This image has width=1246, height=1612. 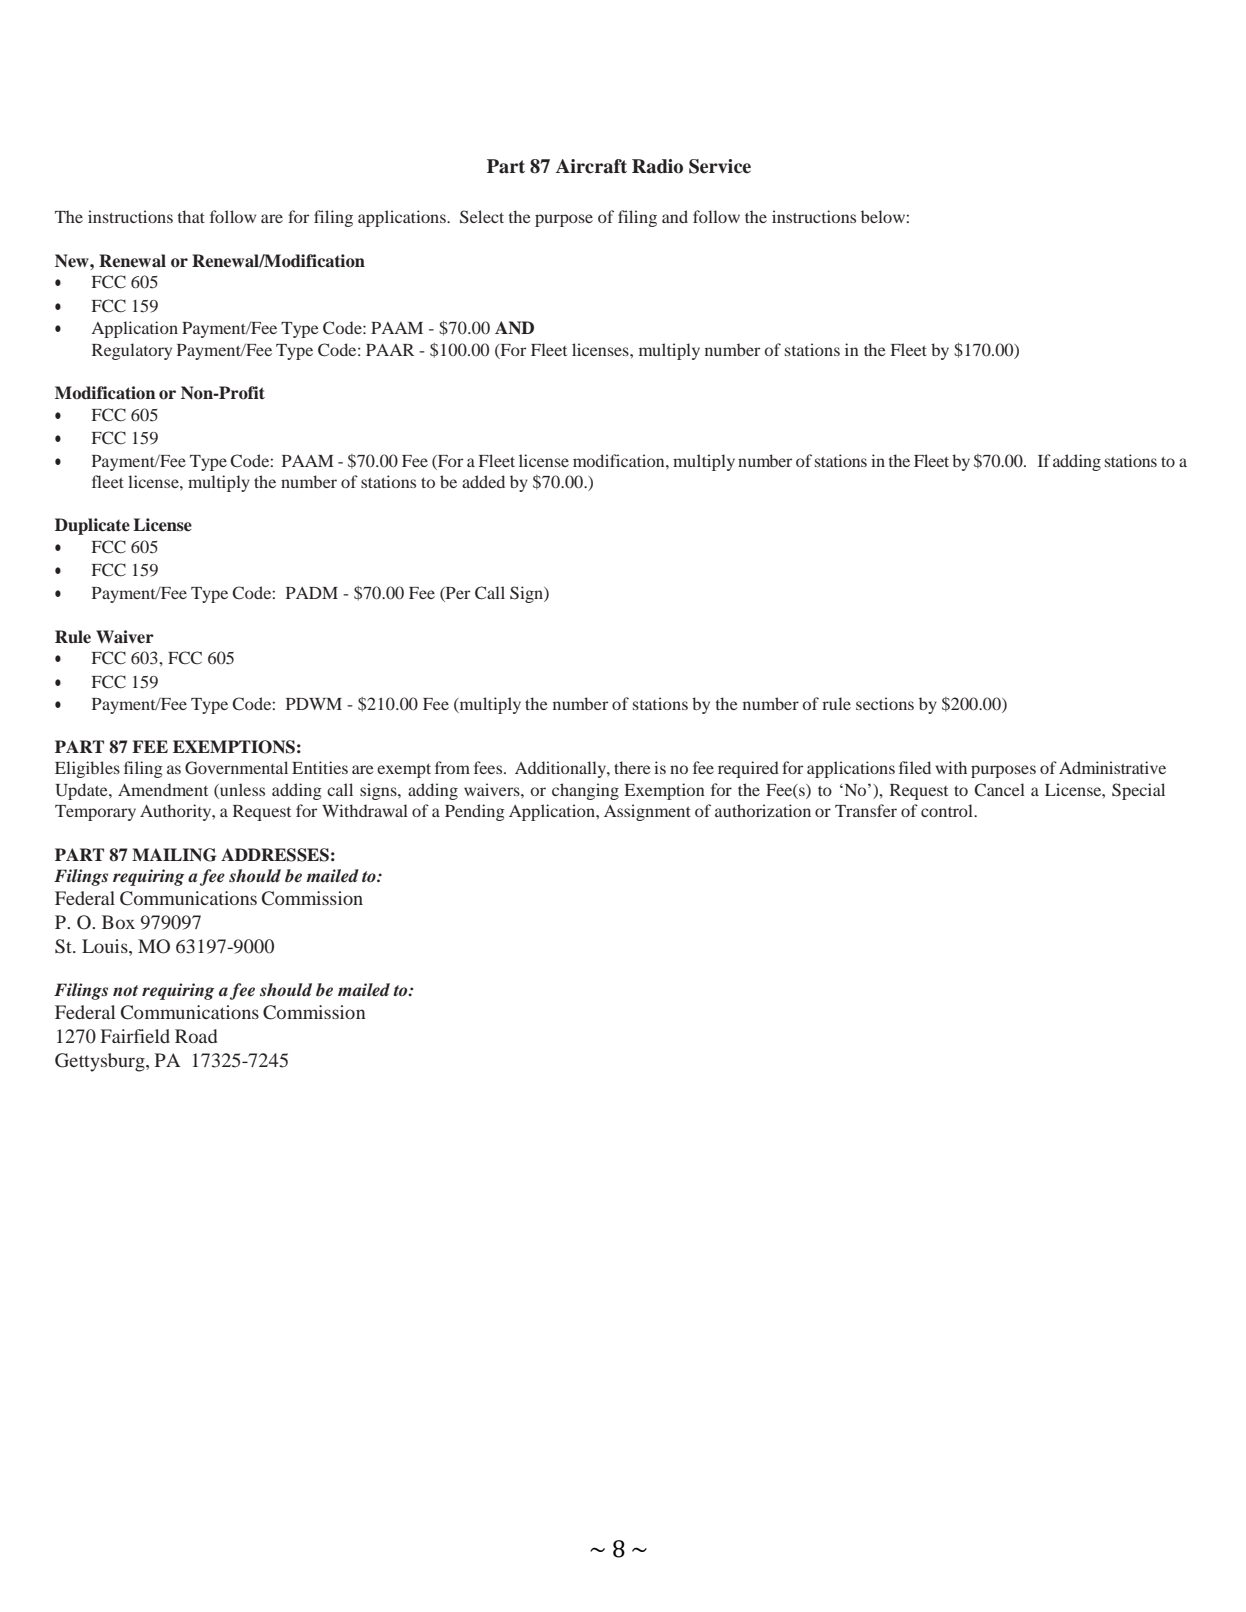 I want to click on that, so click(x=191, y=216).
